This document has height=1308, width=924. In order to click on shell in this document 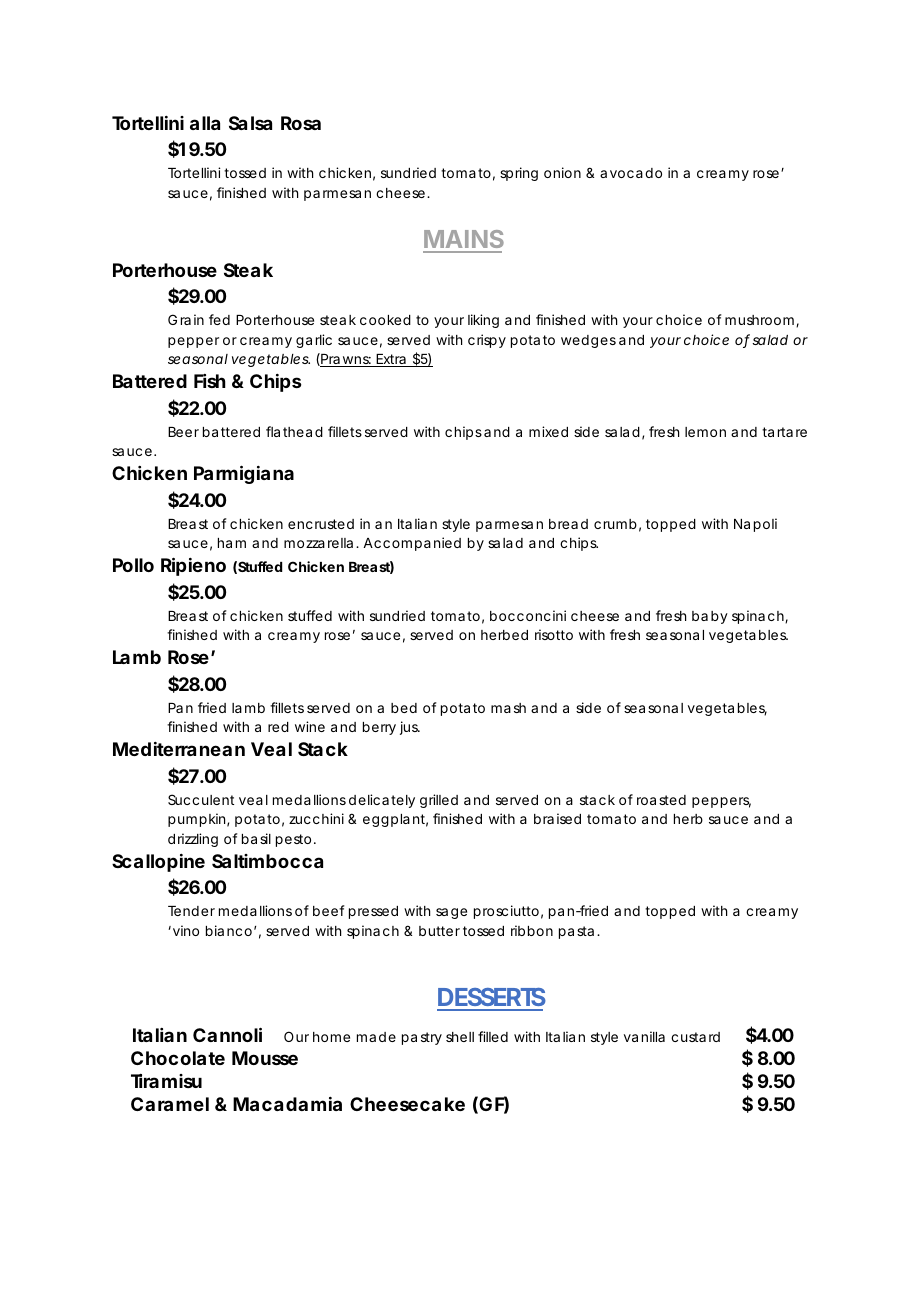, I will do `click(460, 1037)`.
